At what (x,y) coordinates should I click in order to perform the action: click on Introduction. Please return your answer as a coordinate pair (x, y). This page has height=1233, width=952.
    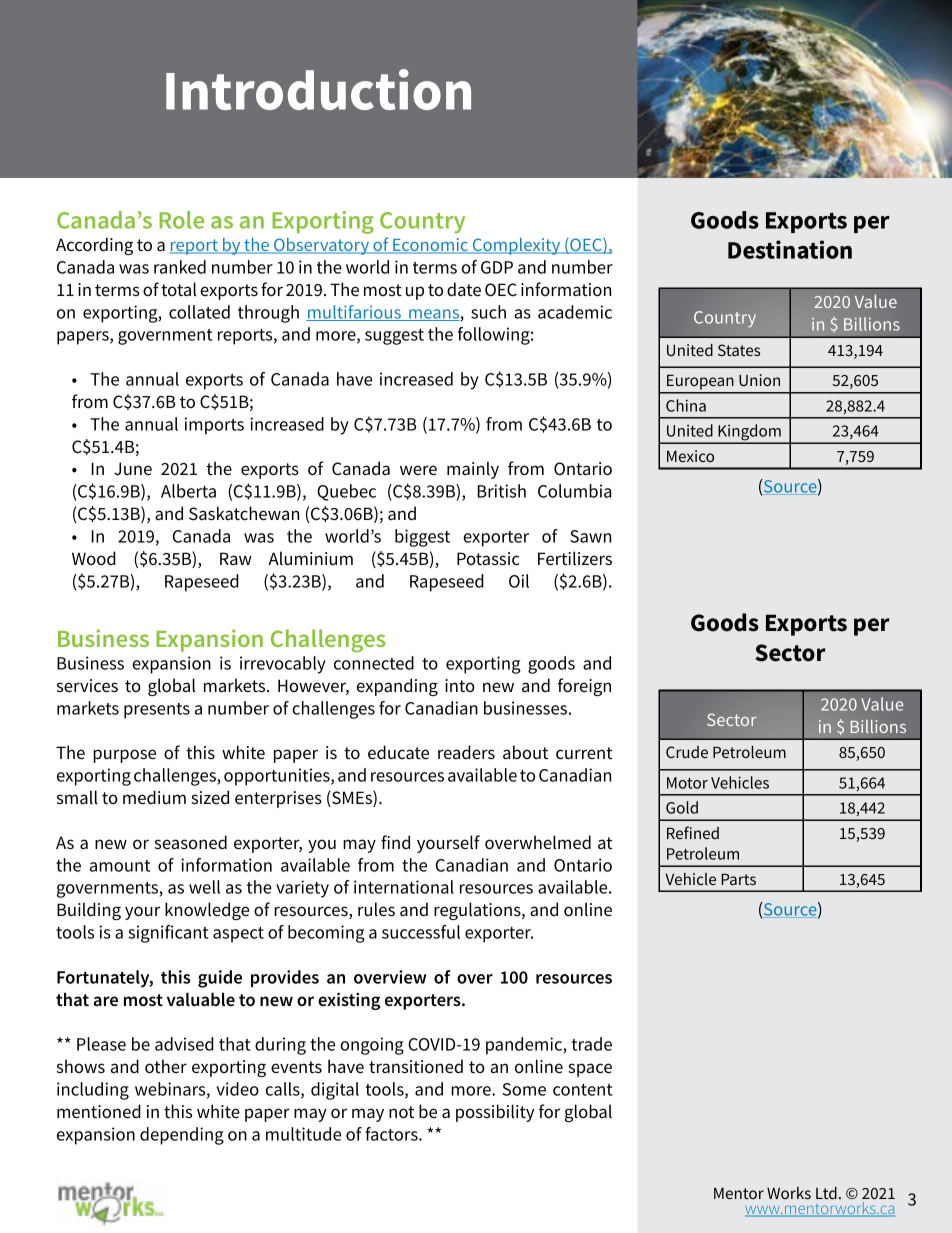
    Looking at the image, I should click on (318, 89).
